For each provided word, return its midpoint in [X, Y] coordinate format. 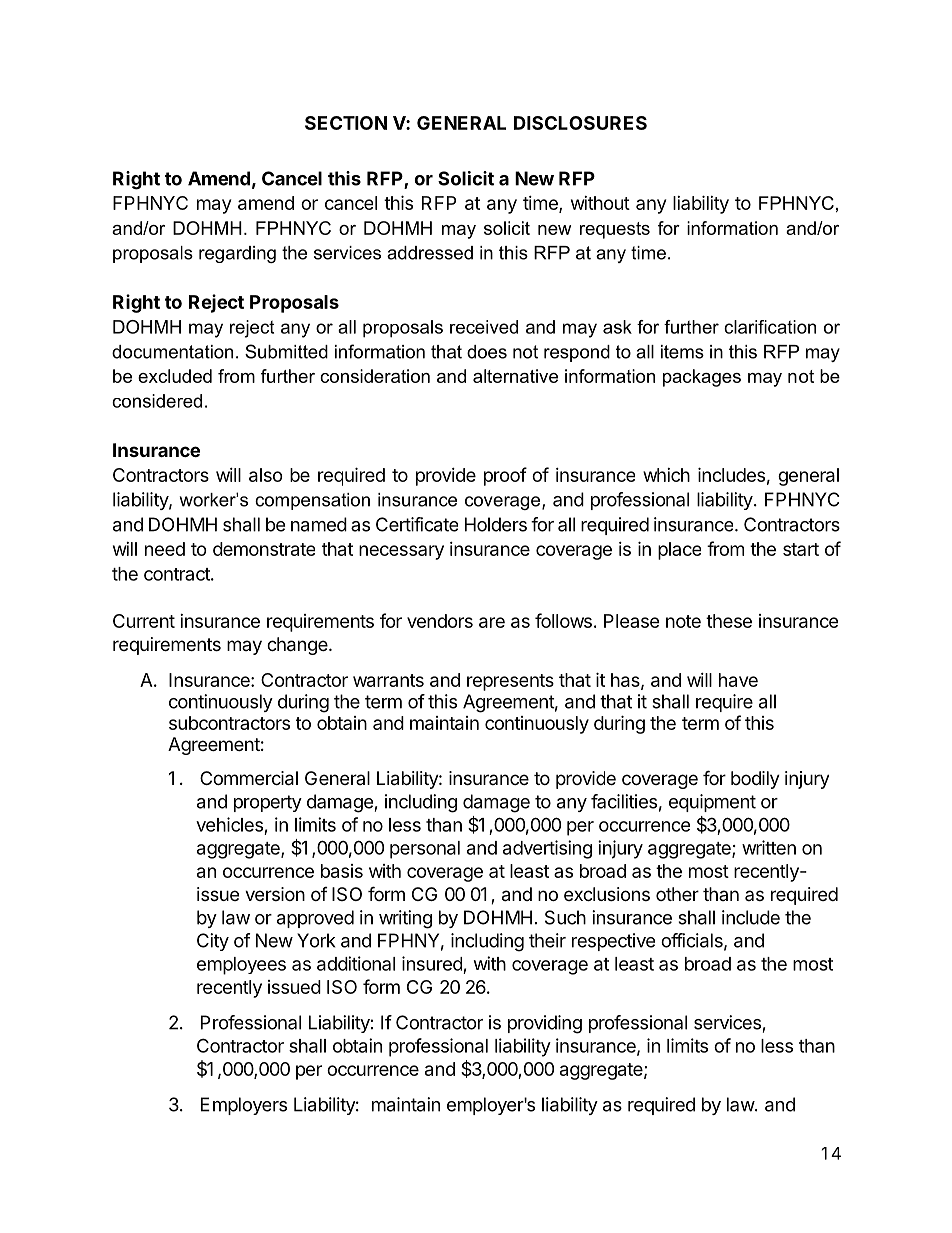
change [298, 646]
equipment [712, 803]
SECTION [346, 123]
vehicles [229, 824]
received [484, 327]
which [666, 475]
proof [505, 476]
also [266, 475]
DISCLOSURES [580, 123]
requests [615, 230]
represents [510, 682]
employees [241, 966]
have [738, 680]
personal [425, 850]
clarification [770, 327]
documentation [172, 352]
